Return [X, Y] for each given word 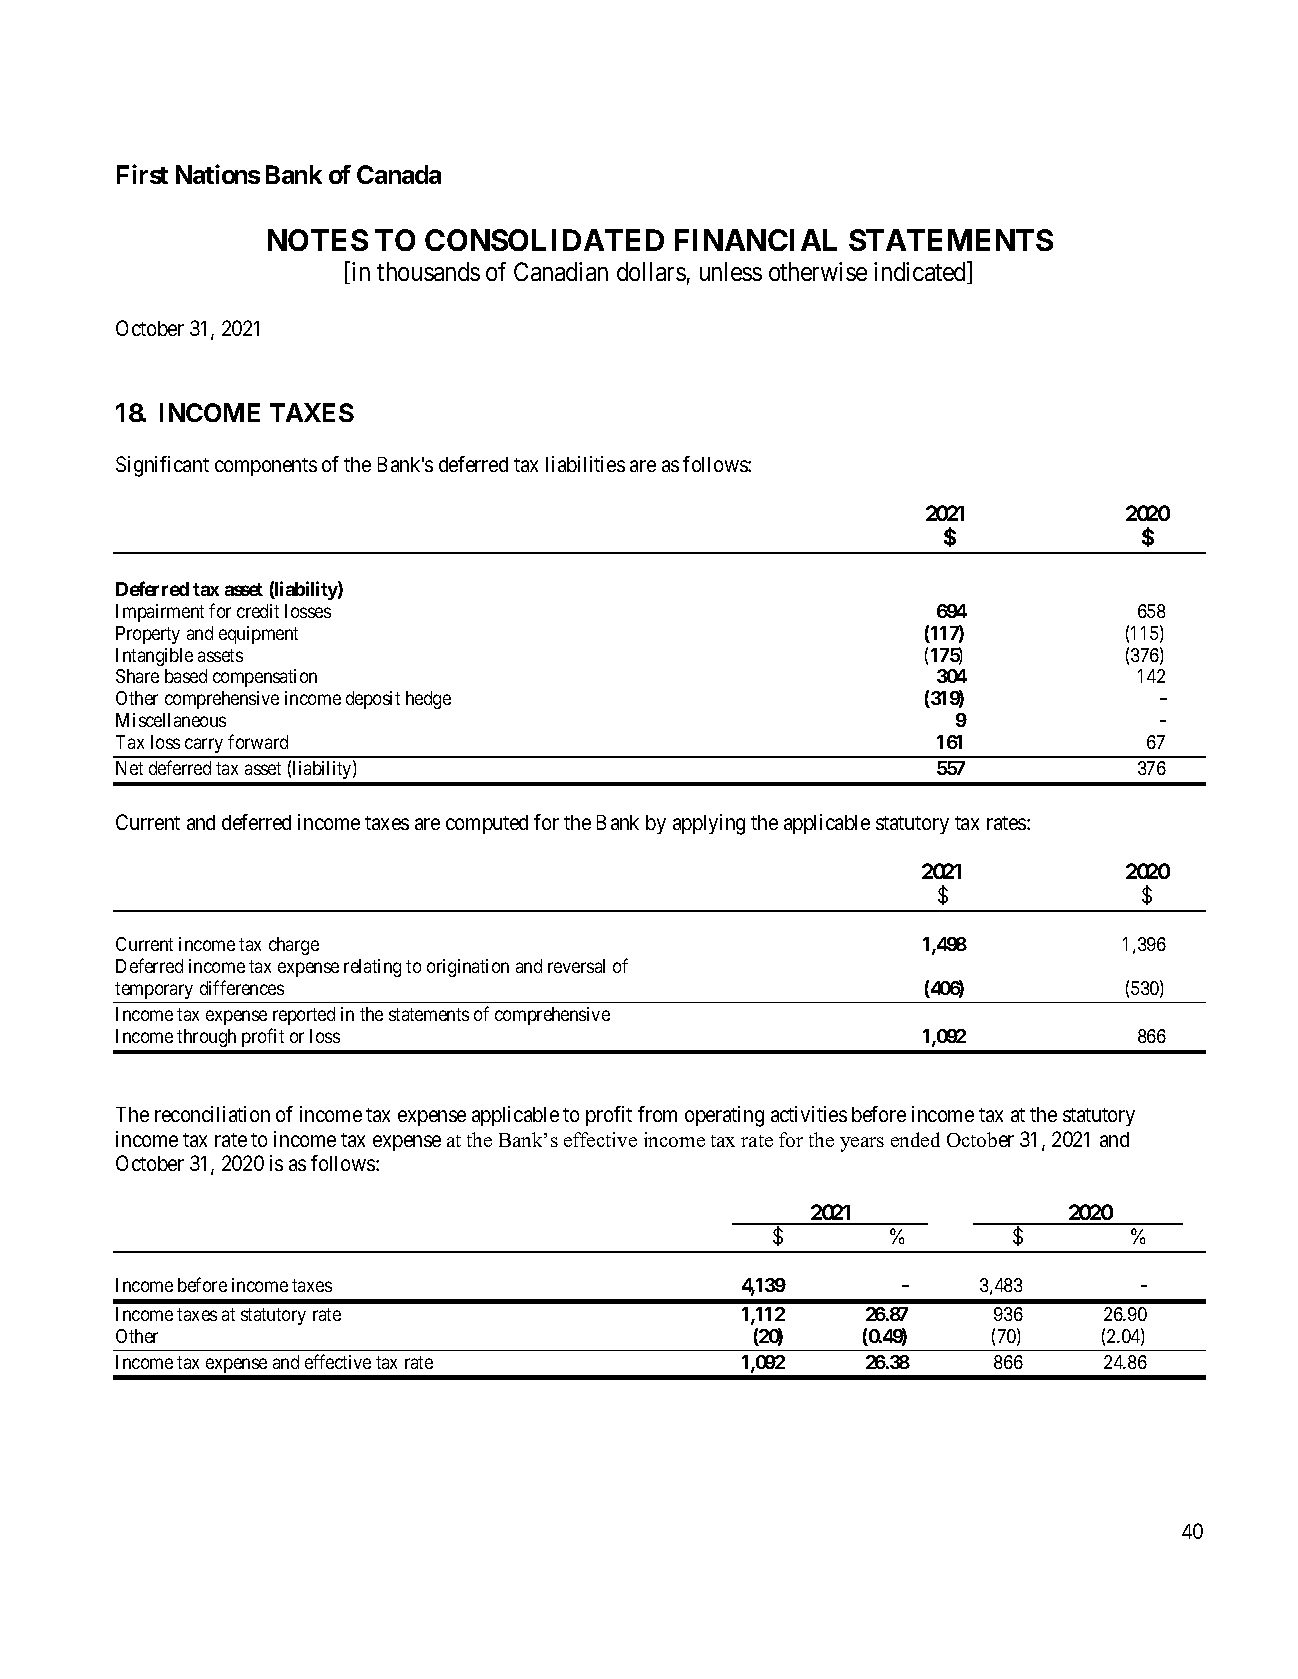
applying [709, 824]
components [266, 467]
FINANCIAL [756, 240]
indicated [921, 273]
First [142, 174]
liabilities [585, 464]
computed [487, 824]
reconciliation [212, 1114]
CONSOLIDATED [544, 240]
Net [129, 768]
